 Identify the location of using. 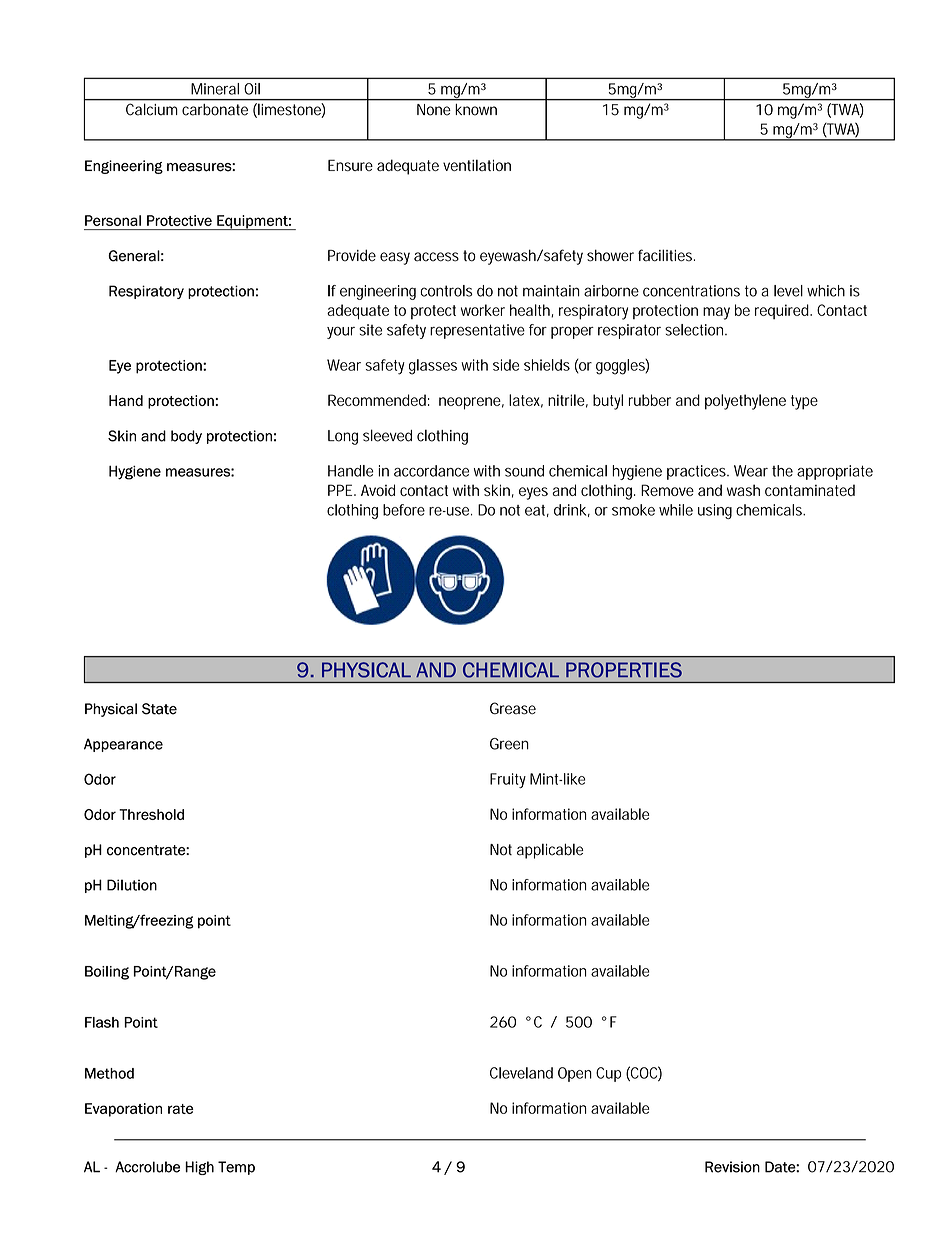
(715, 511).
